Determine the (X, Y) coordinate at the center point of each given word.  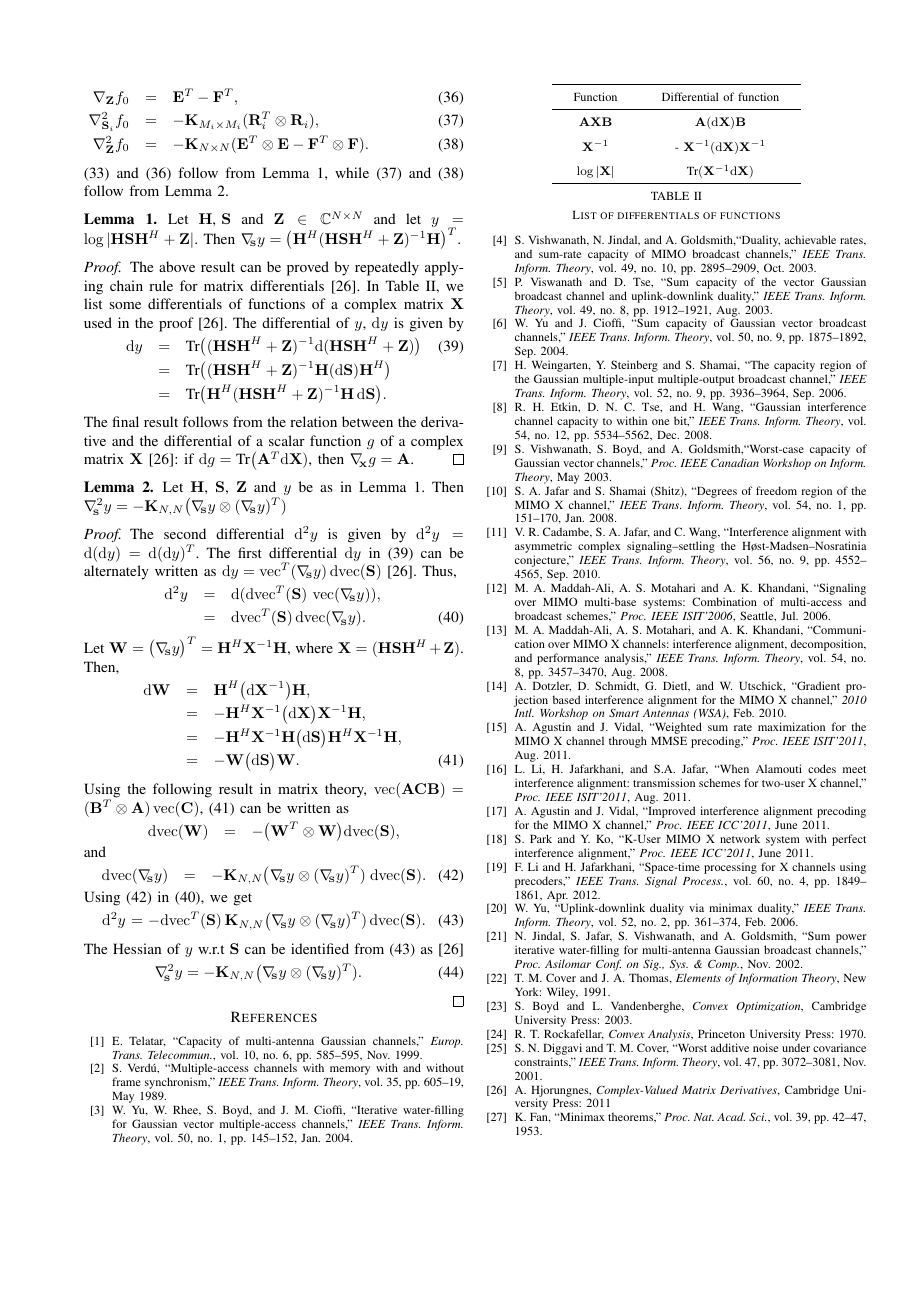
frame (126, 1081)
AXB (595, 121)
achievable (810, 239)
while (352, 172)
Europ (447, 1042)
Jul (789, 615)
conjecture (542, 562)
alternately (116, 572)
